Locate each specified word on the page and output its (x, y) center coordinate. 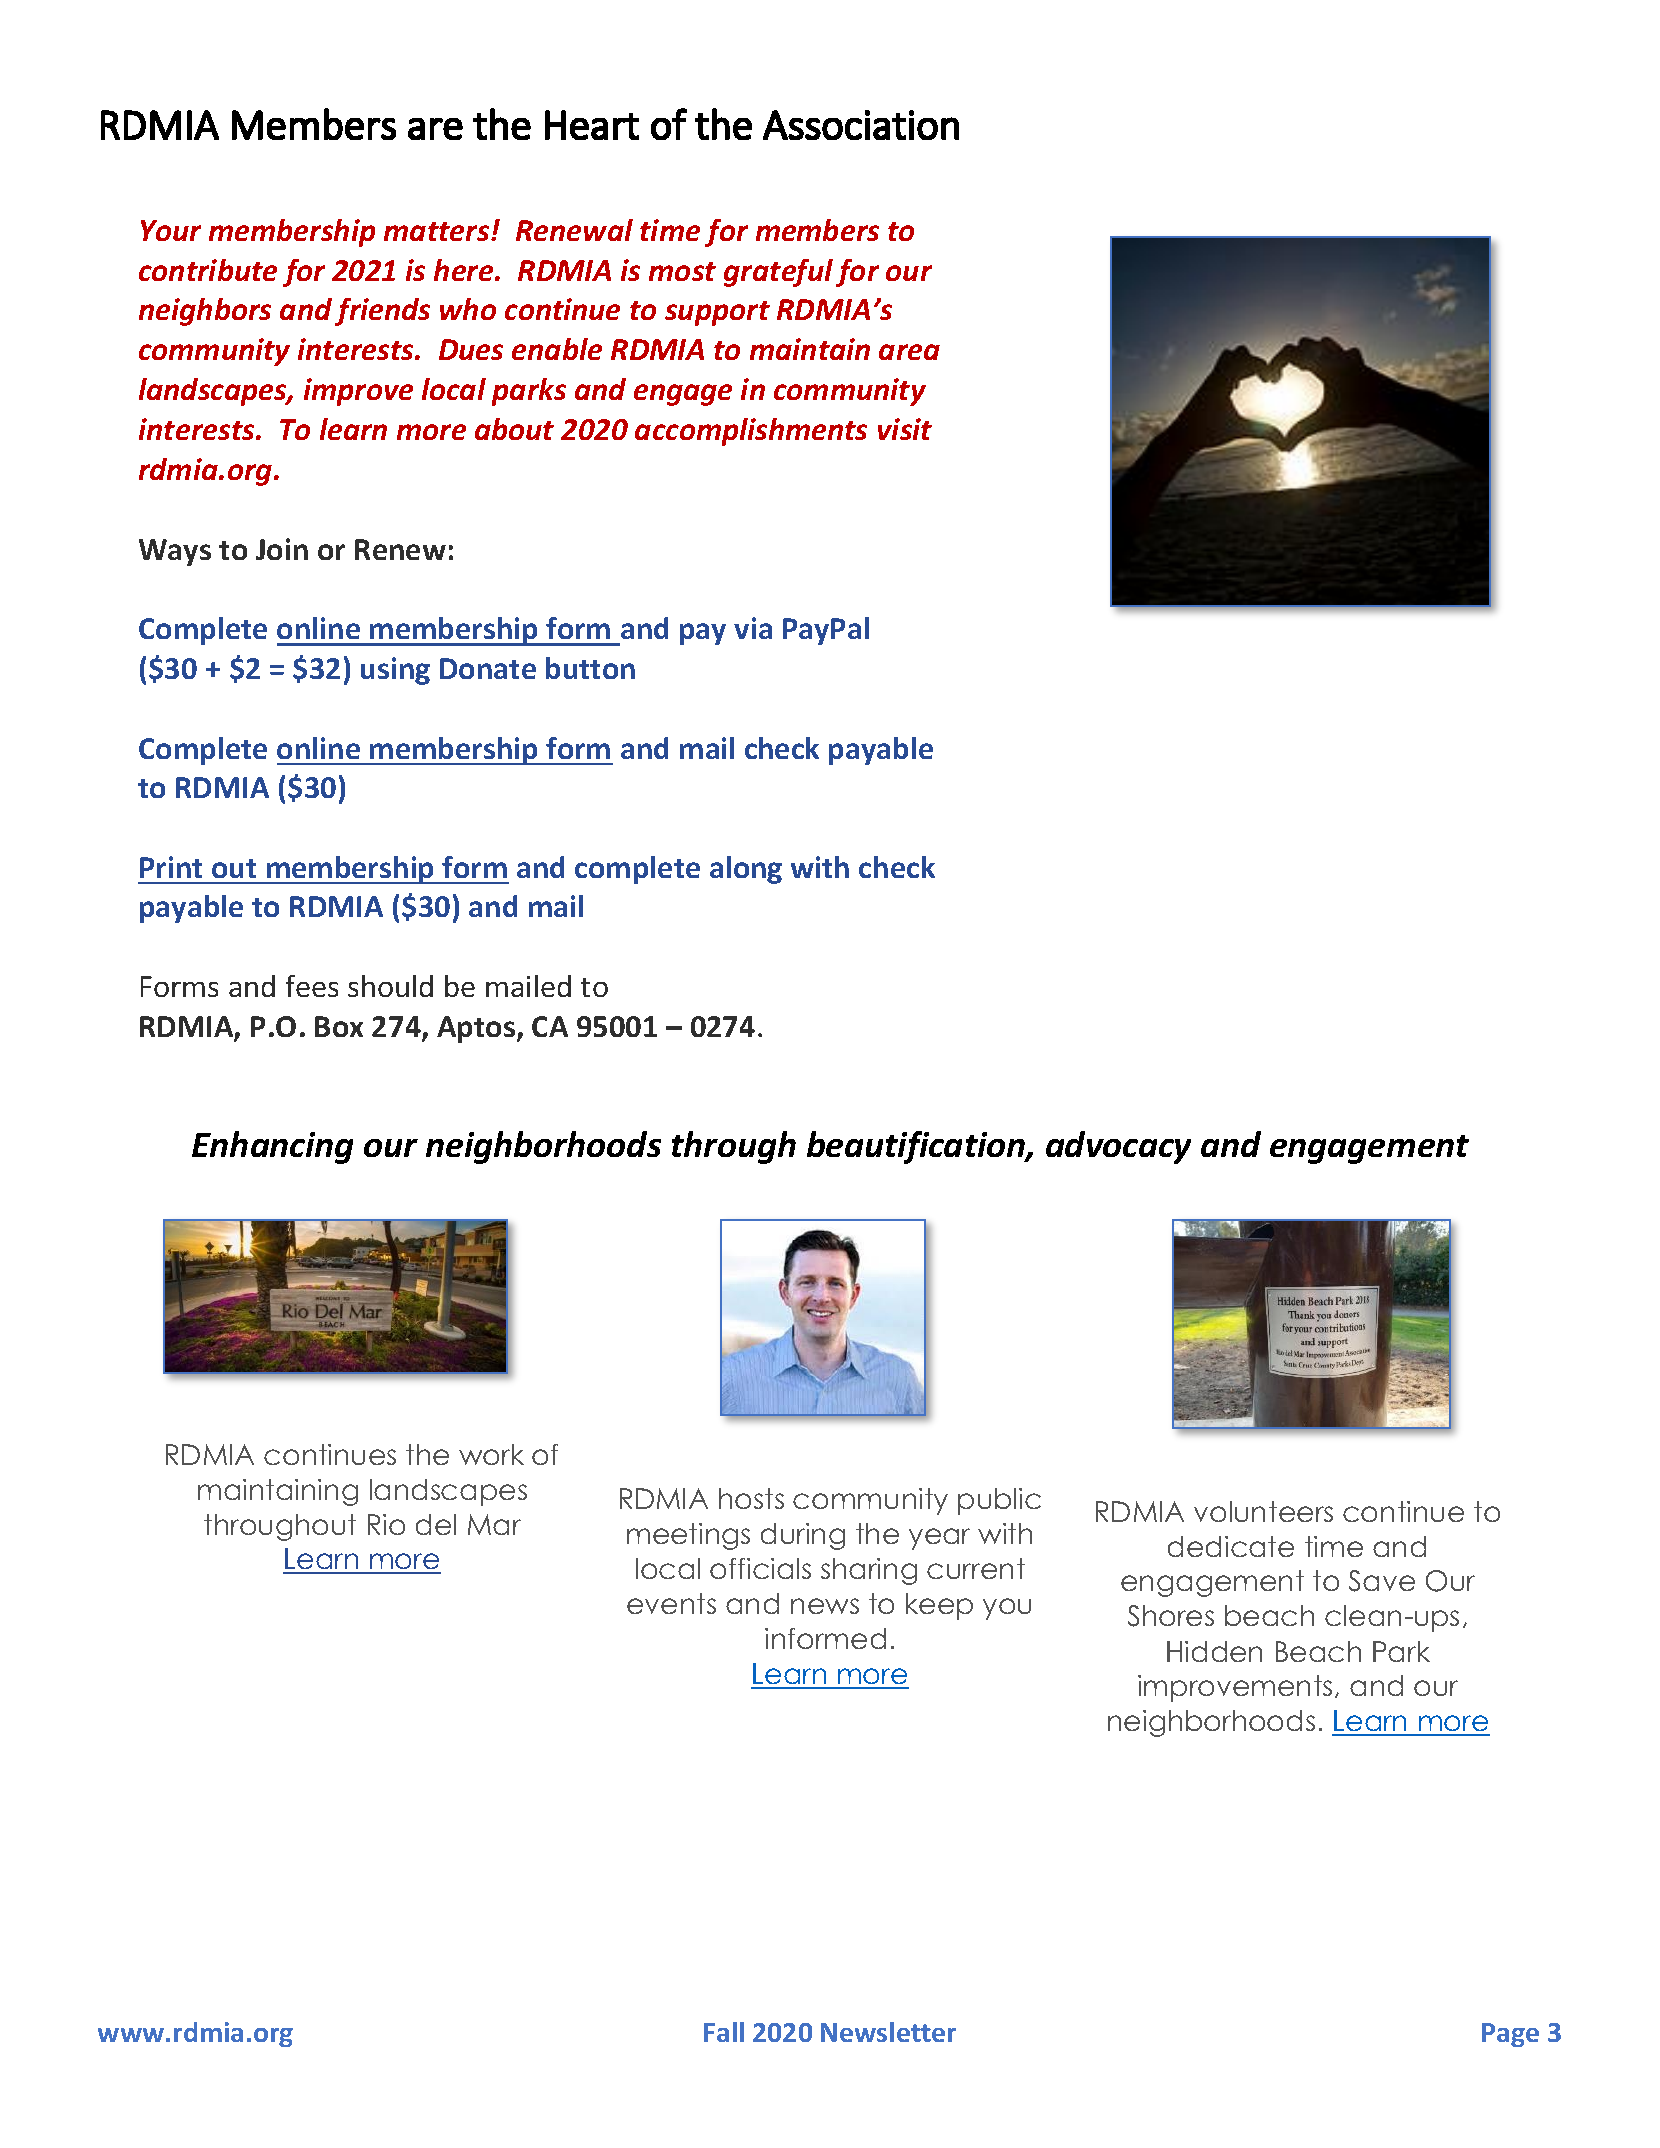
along (746, 870)
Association (861, 125)
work (491, 1454)
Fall (724, 2032)
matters (438, 231)
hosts (751, 1498)
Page (1510, 2035)
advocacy (1118, 1147)
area (909, 352)
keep (939, 1606)
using (395, 671)
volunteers (1263, 1511)
